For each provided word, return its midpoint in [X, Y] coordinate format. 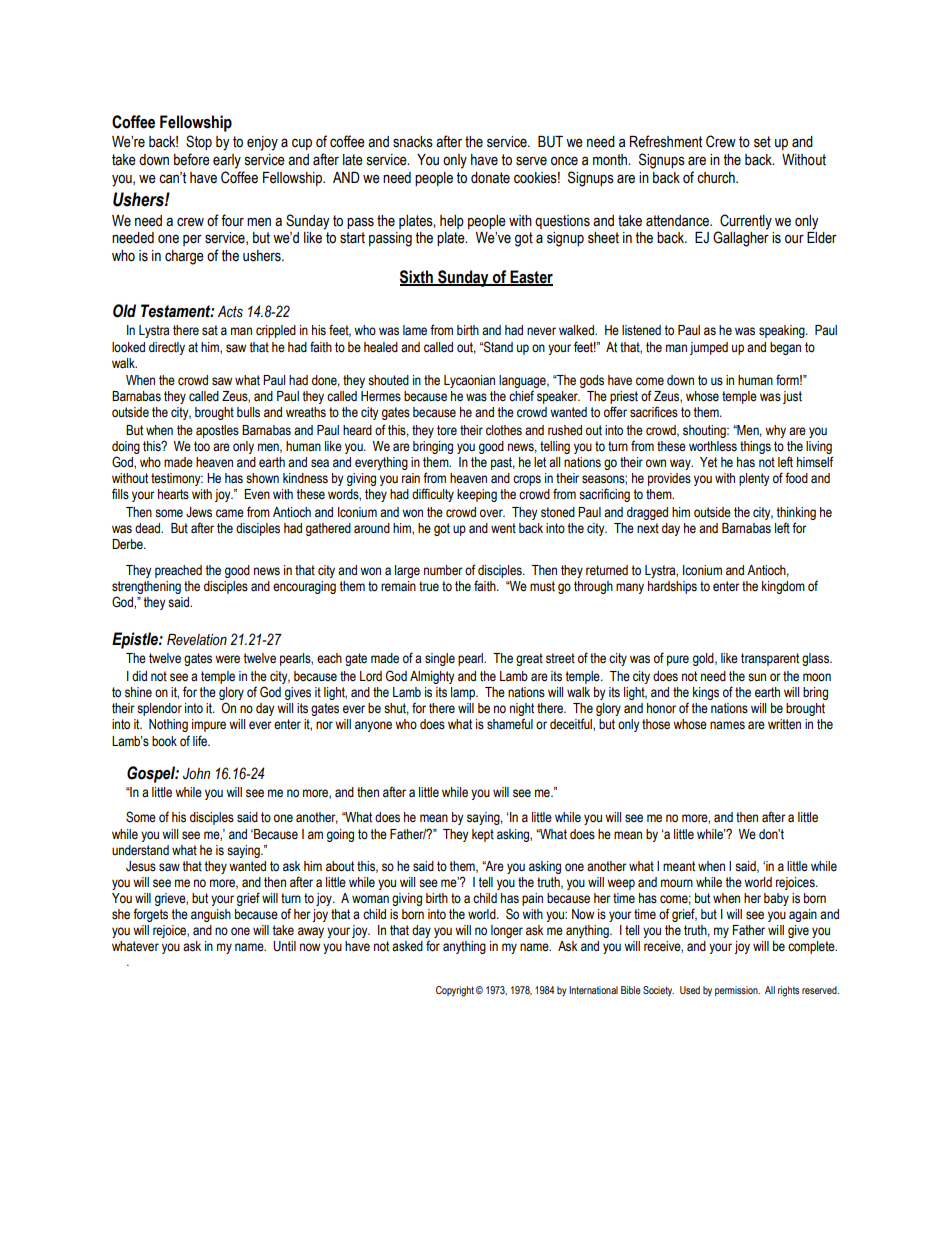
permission [737, 991]
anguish [211, 915]
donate [490, 178]
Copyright [455, 991]
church [717, 178]
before [192, 159]
